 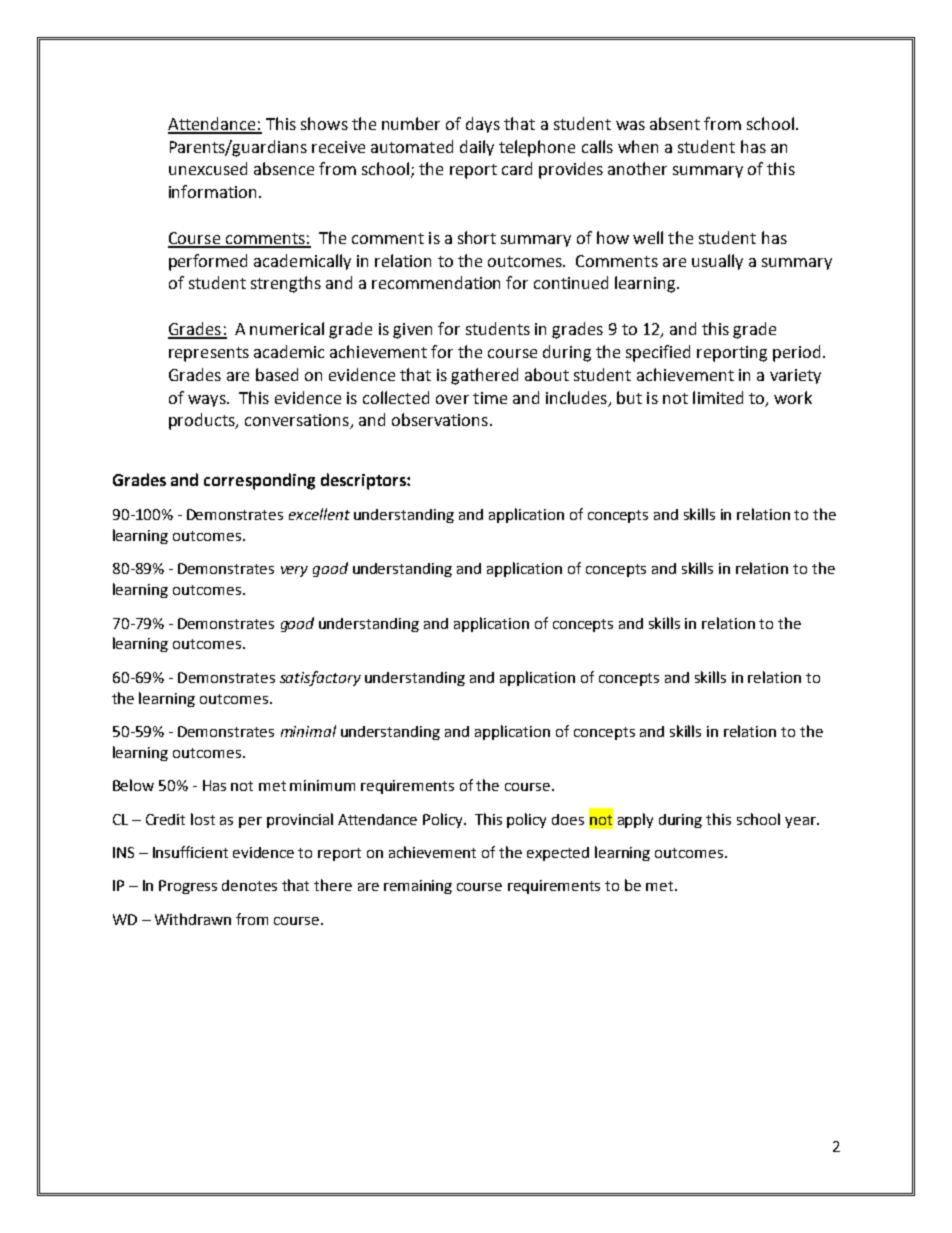 What do you see at coordinates (477, 148) in the screenshot?
I see `daily` at bounding box center [477, 148].
